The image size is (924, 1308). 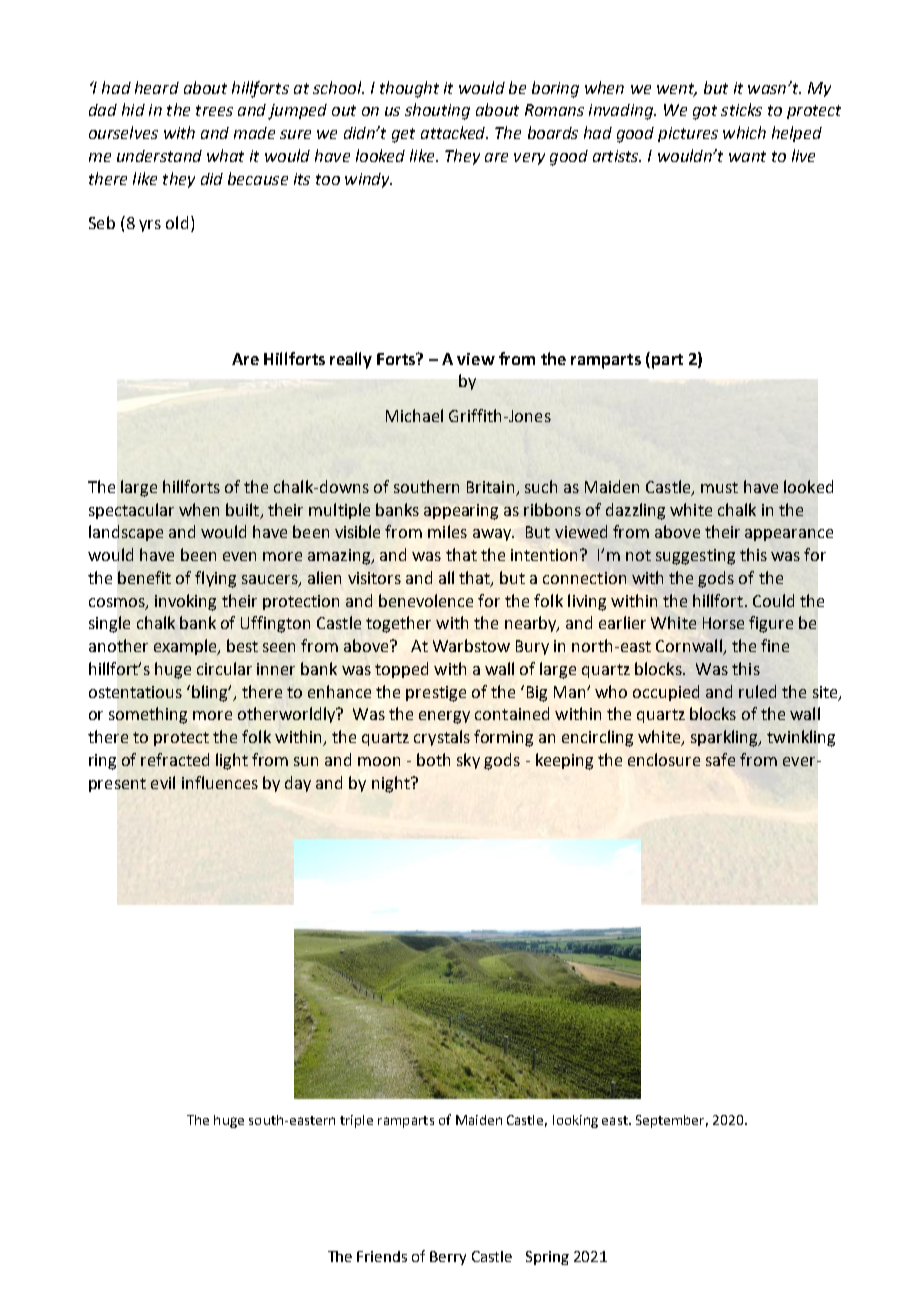 I want to click on Friends, so click(x=382, y=1256).
